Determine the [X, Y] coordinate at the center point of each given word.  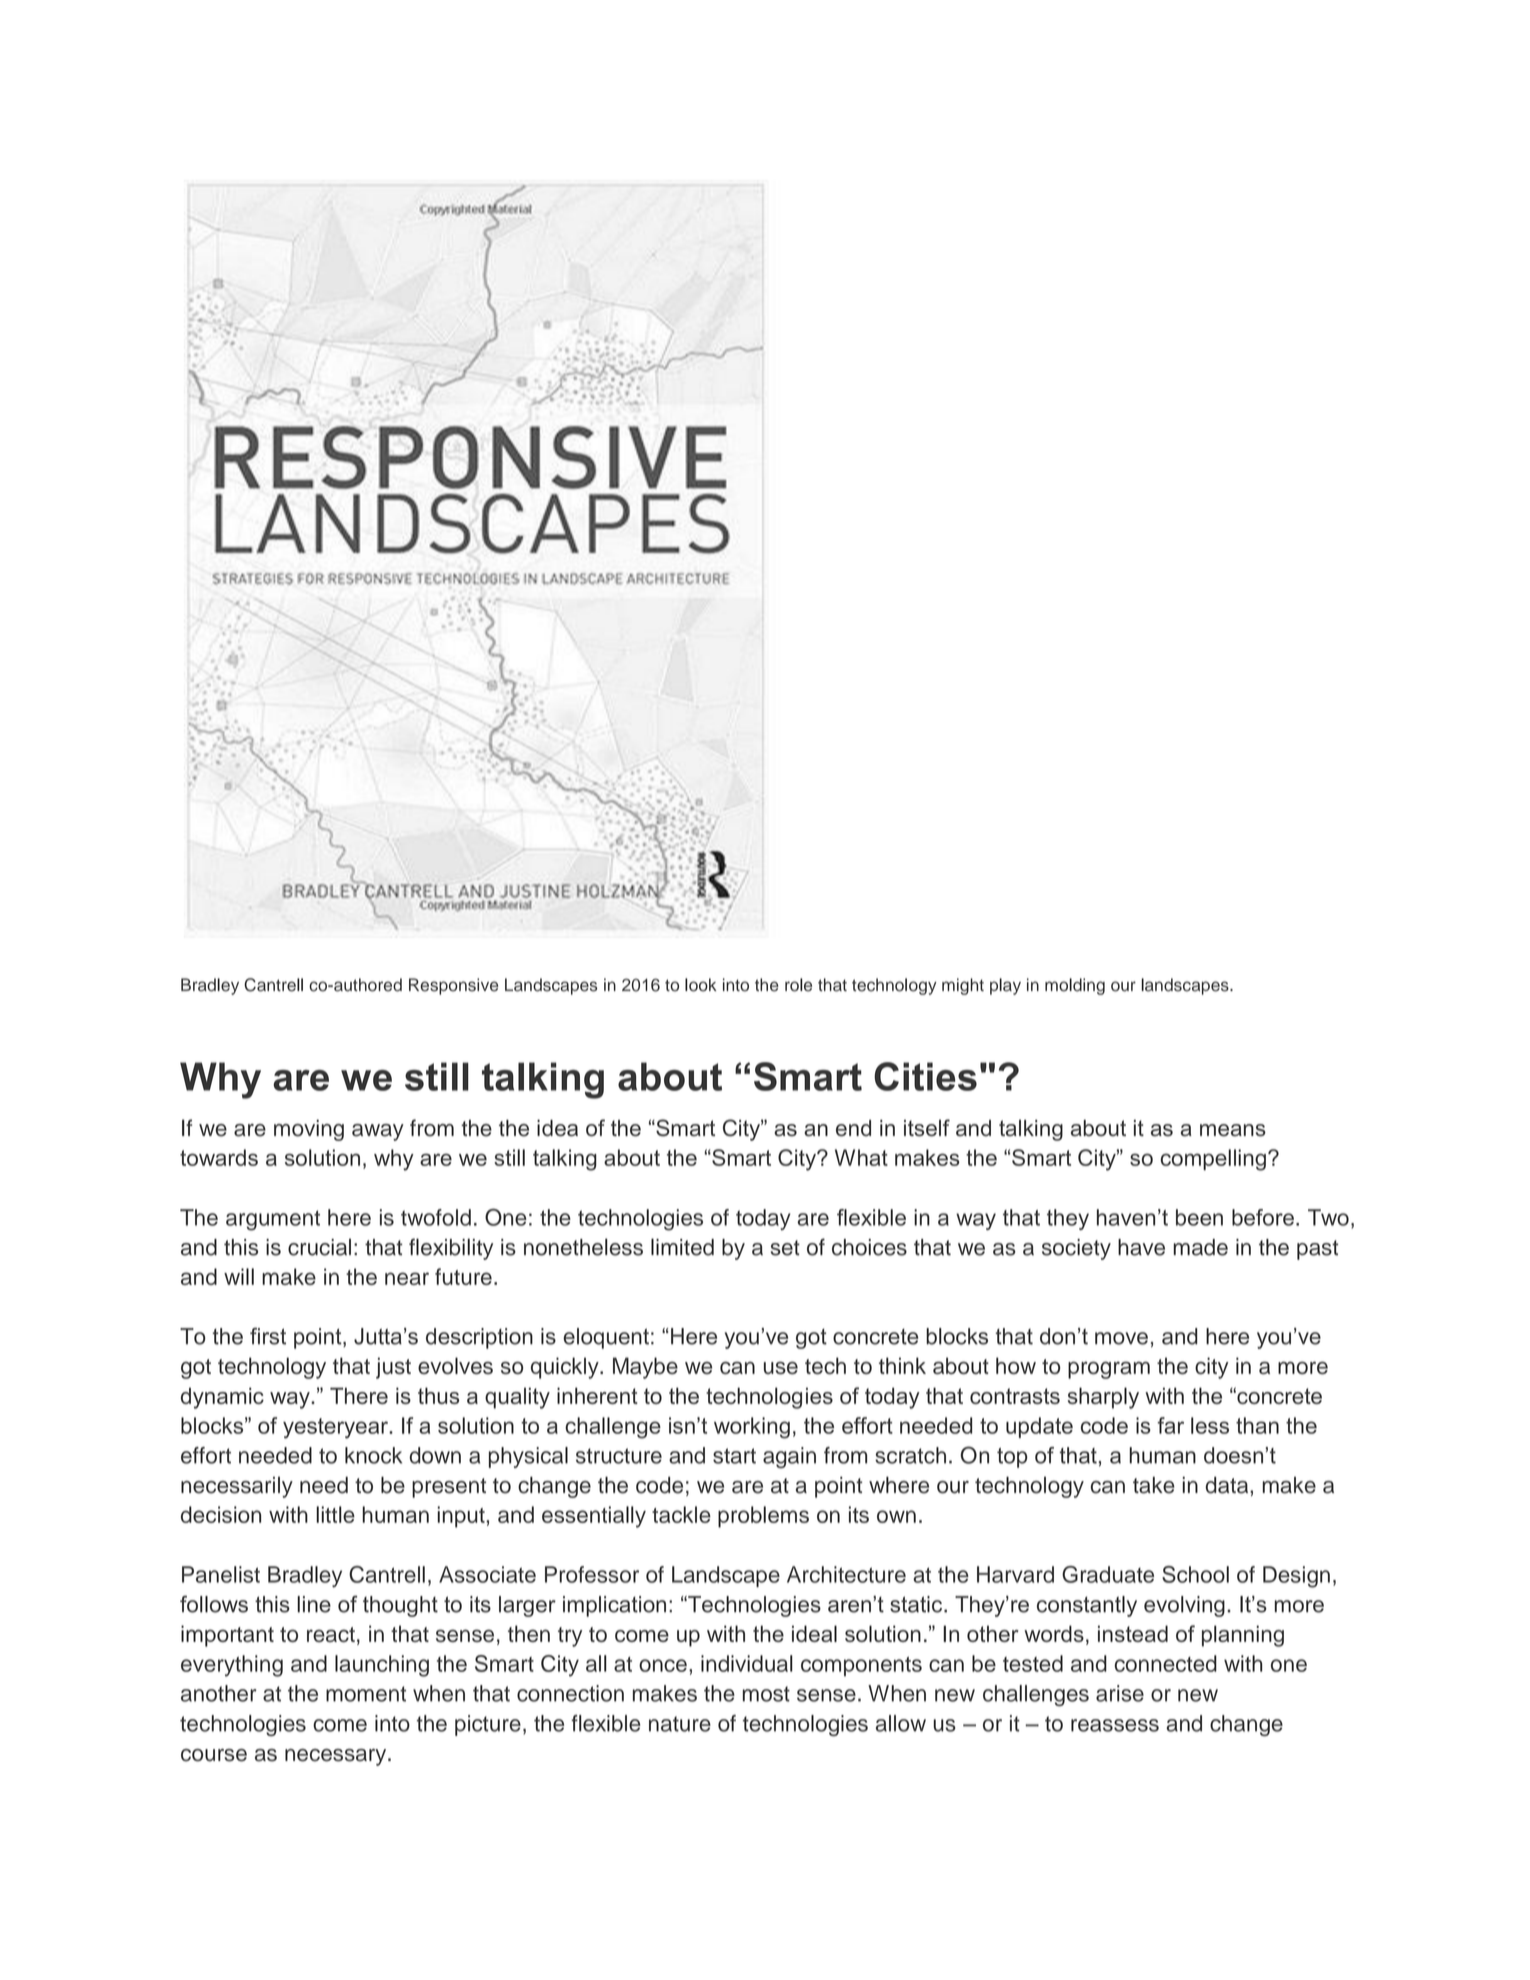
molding [1075, 986]
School [1195, 1574]
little [335, 1514]
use [781, 1368]
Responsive [453, 986]
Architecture [846, 1574]
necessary [337, 1757]
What [861, 1157]
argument [273, 1220]
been [1199, 1217]
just [393, 1368]
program [1109, 1370]
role [798, 985]
